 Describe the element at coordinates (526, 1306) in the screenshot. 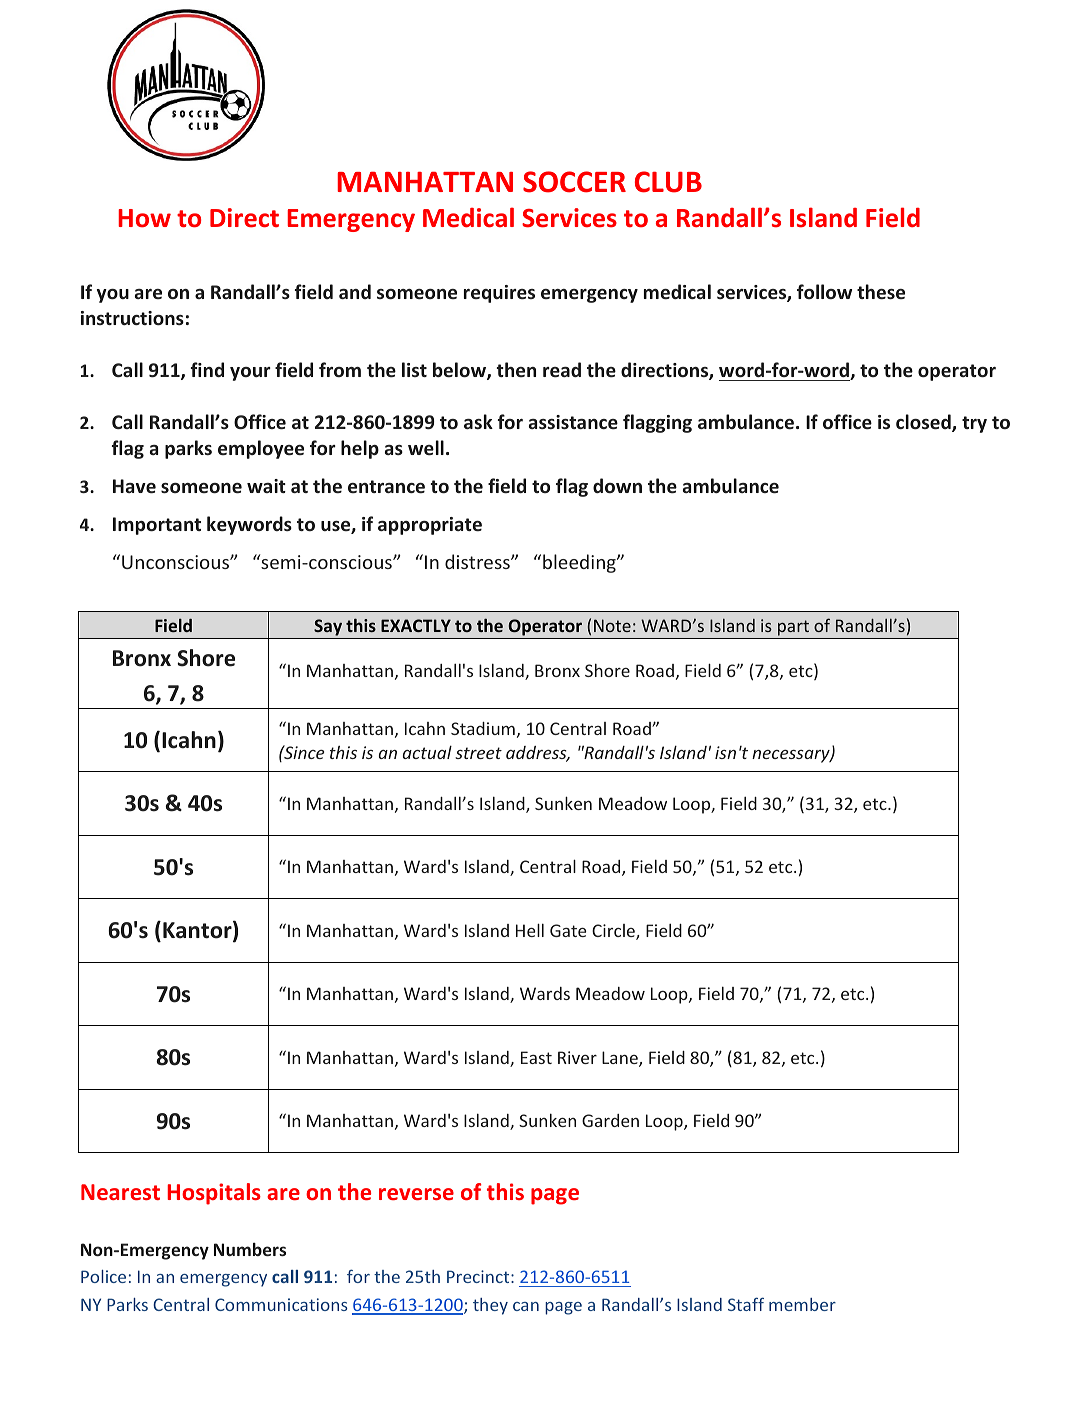

I see `can` at that location.
